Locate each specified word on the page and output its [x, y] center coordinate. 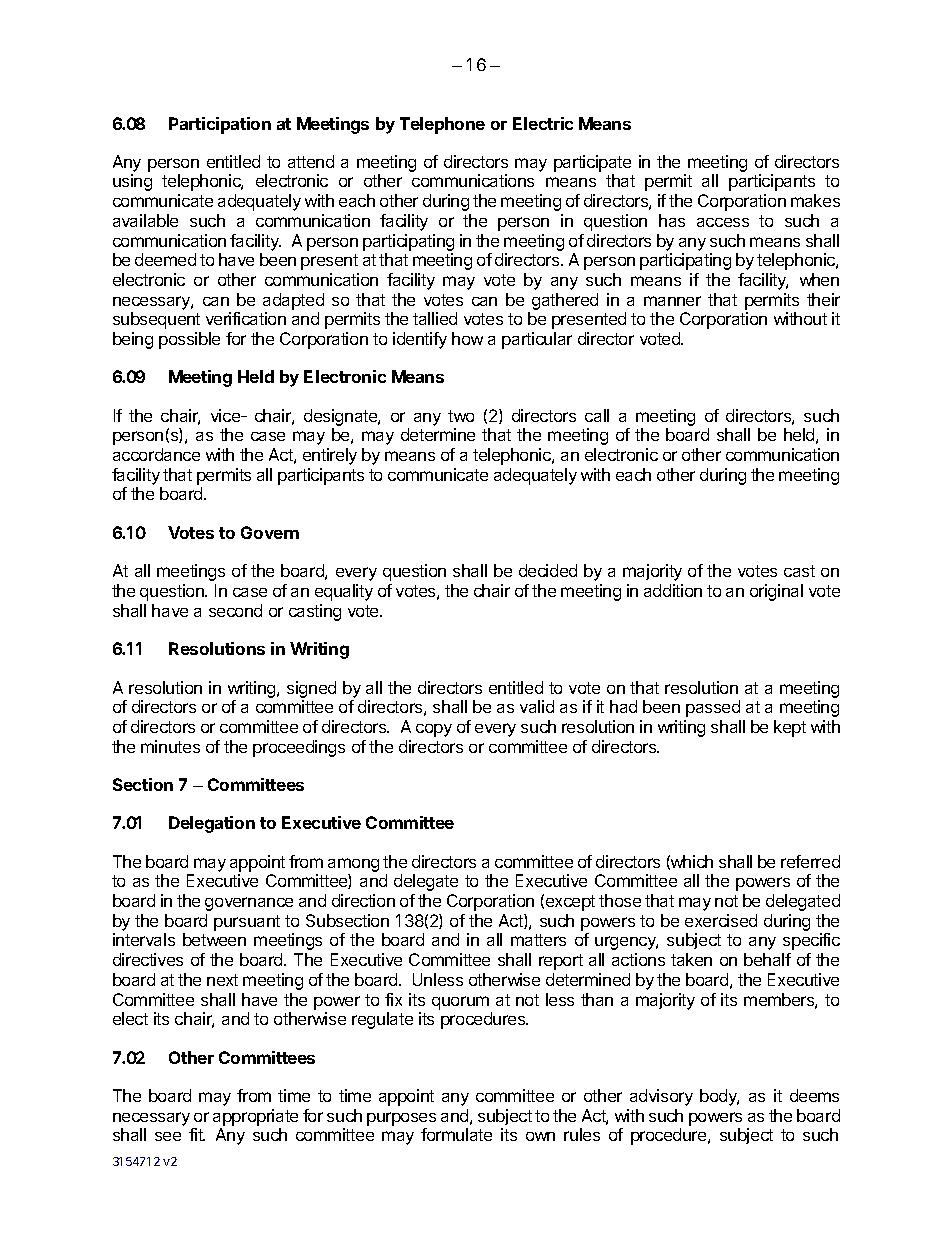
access [723, 222]
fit [197, 1134]
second [235, 610]
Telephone [442, 125]
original [776, 592]
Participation [220, 125]
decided [548, 570]
